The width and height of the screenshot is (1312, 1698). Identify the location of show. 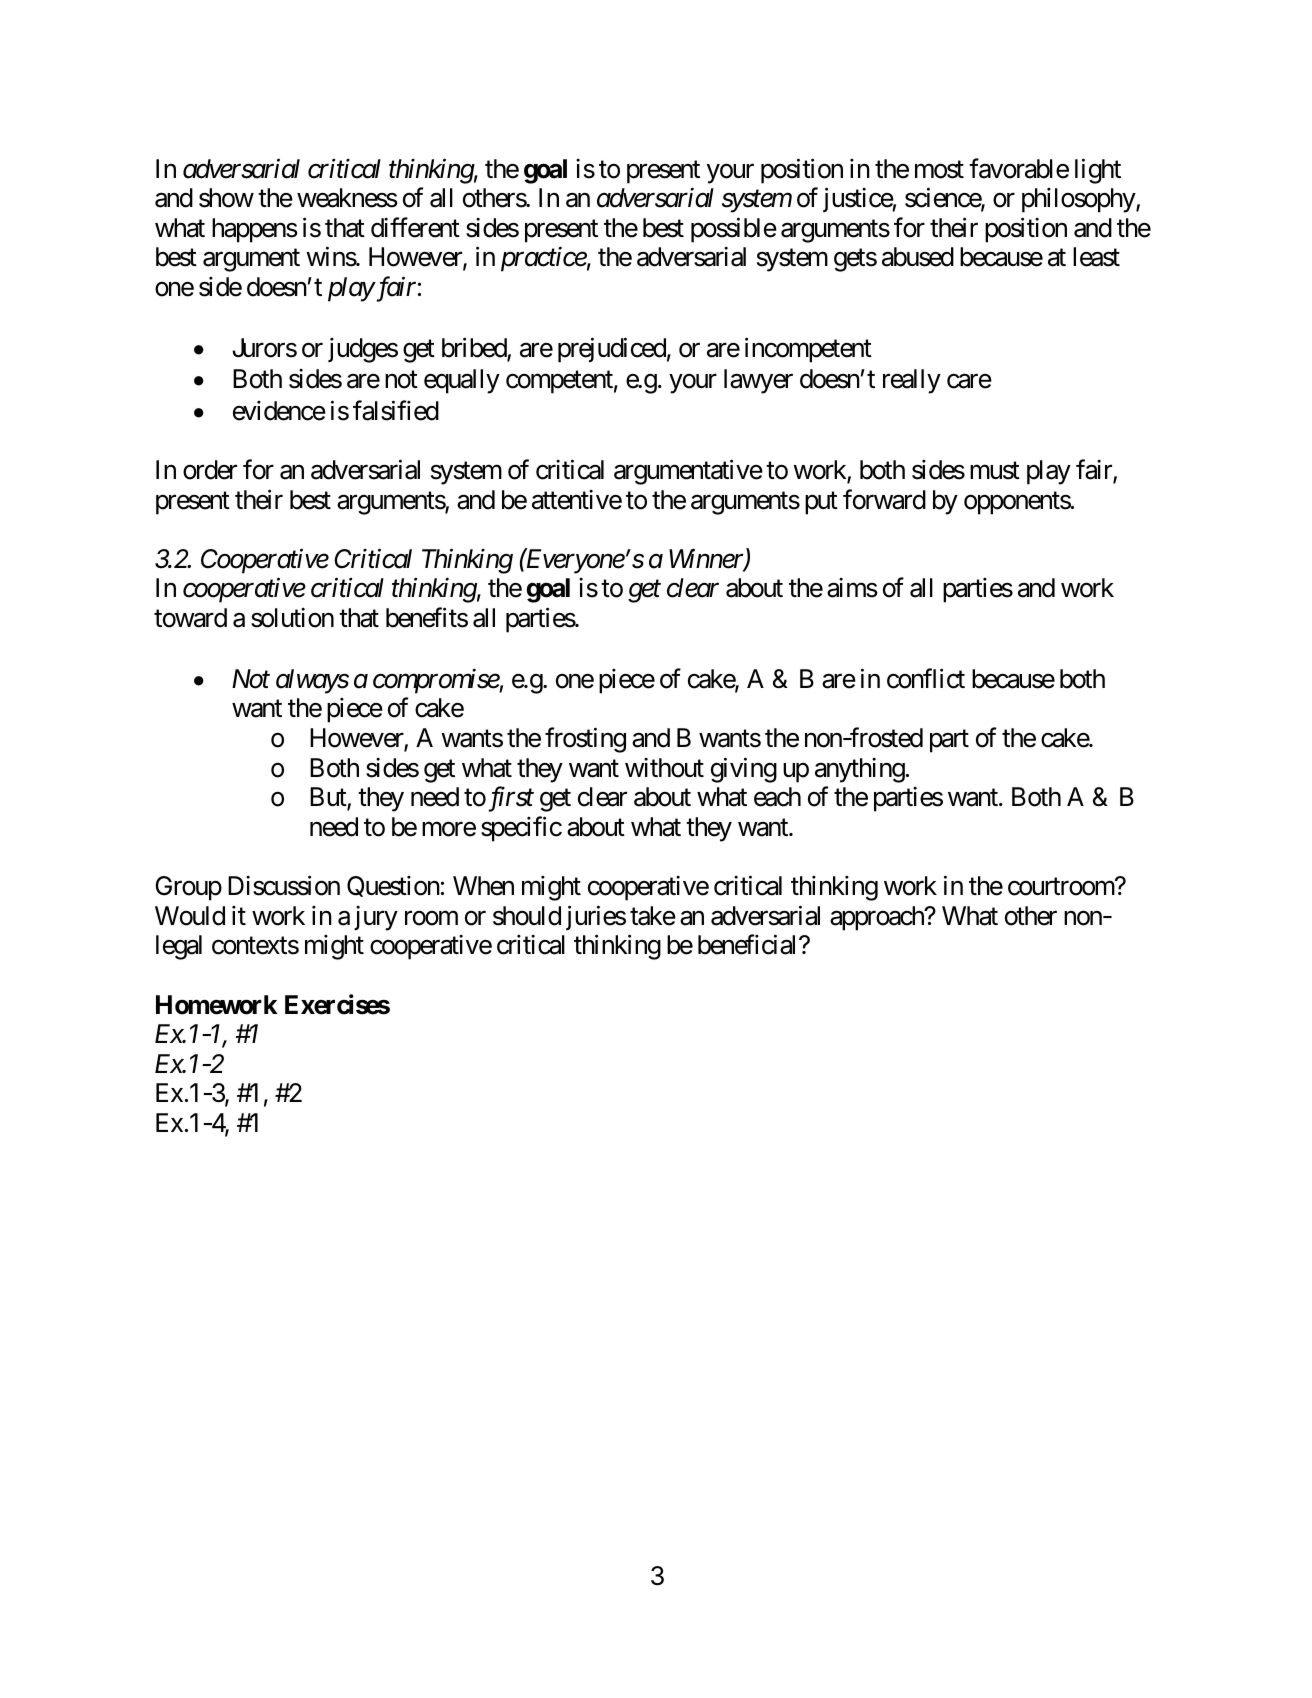
(226, 198).
